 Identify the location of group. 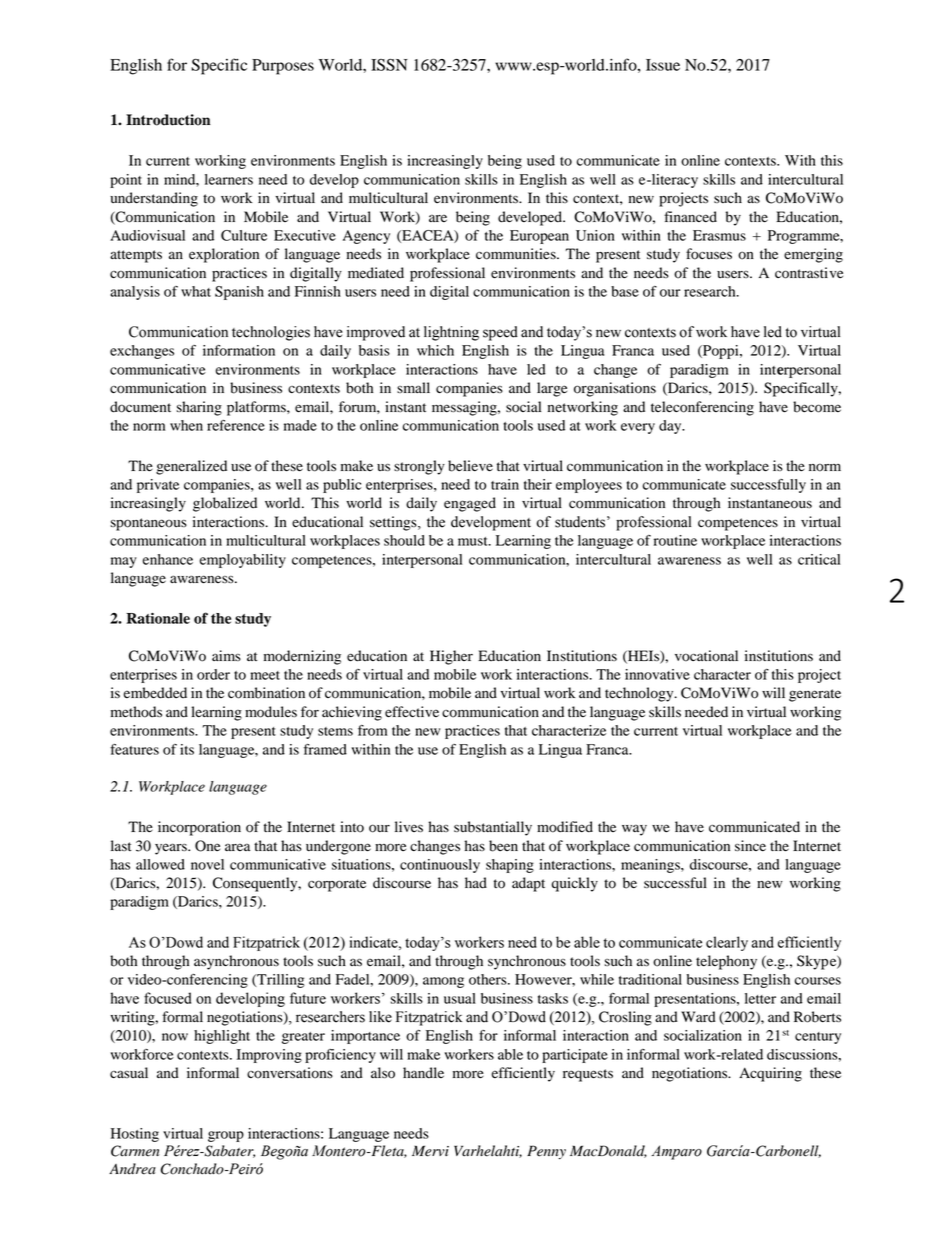
(226, 1136).
